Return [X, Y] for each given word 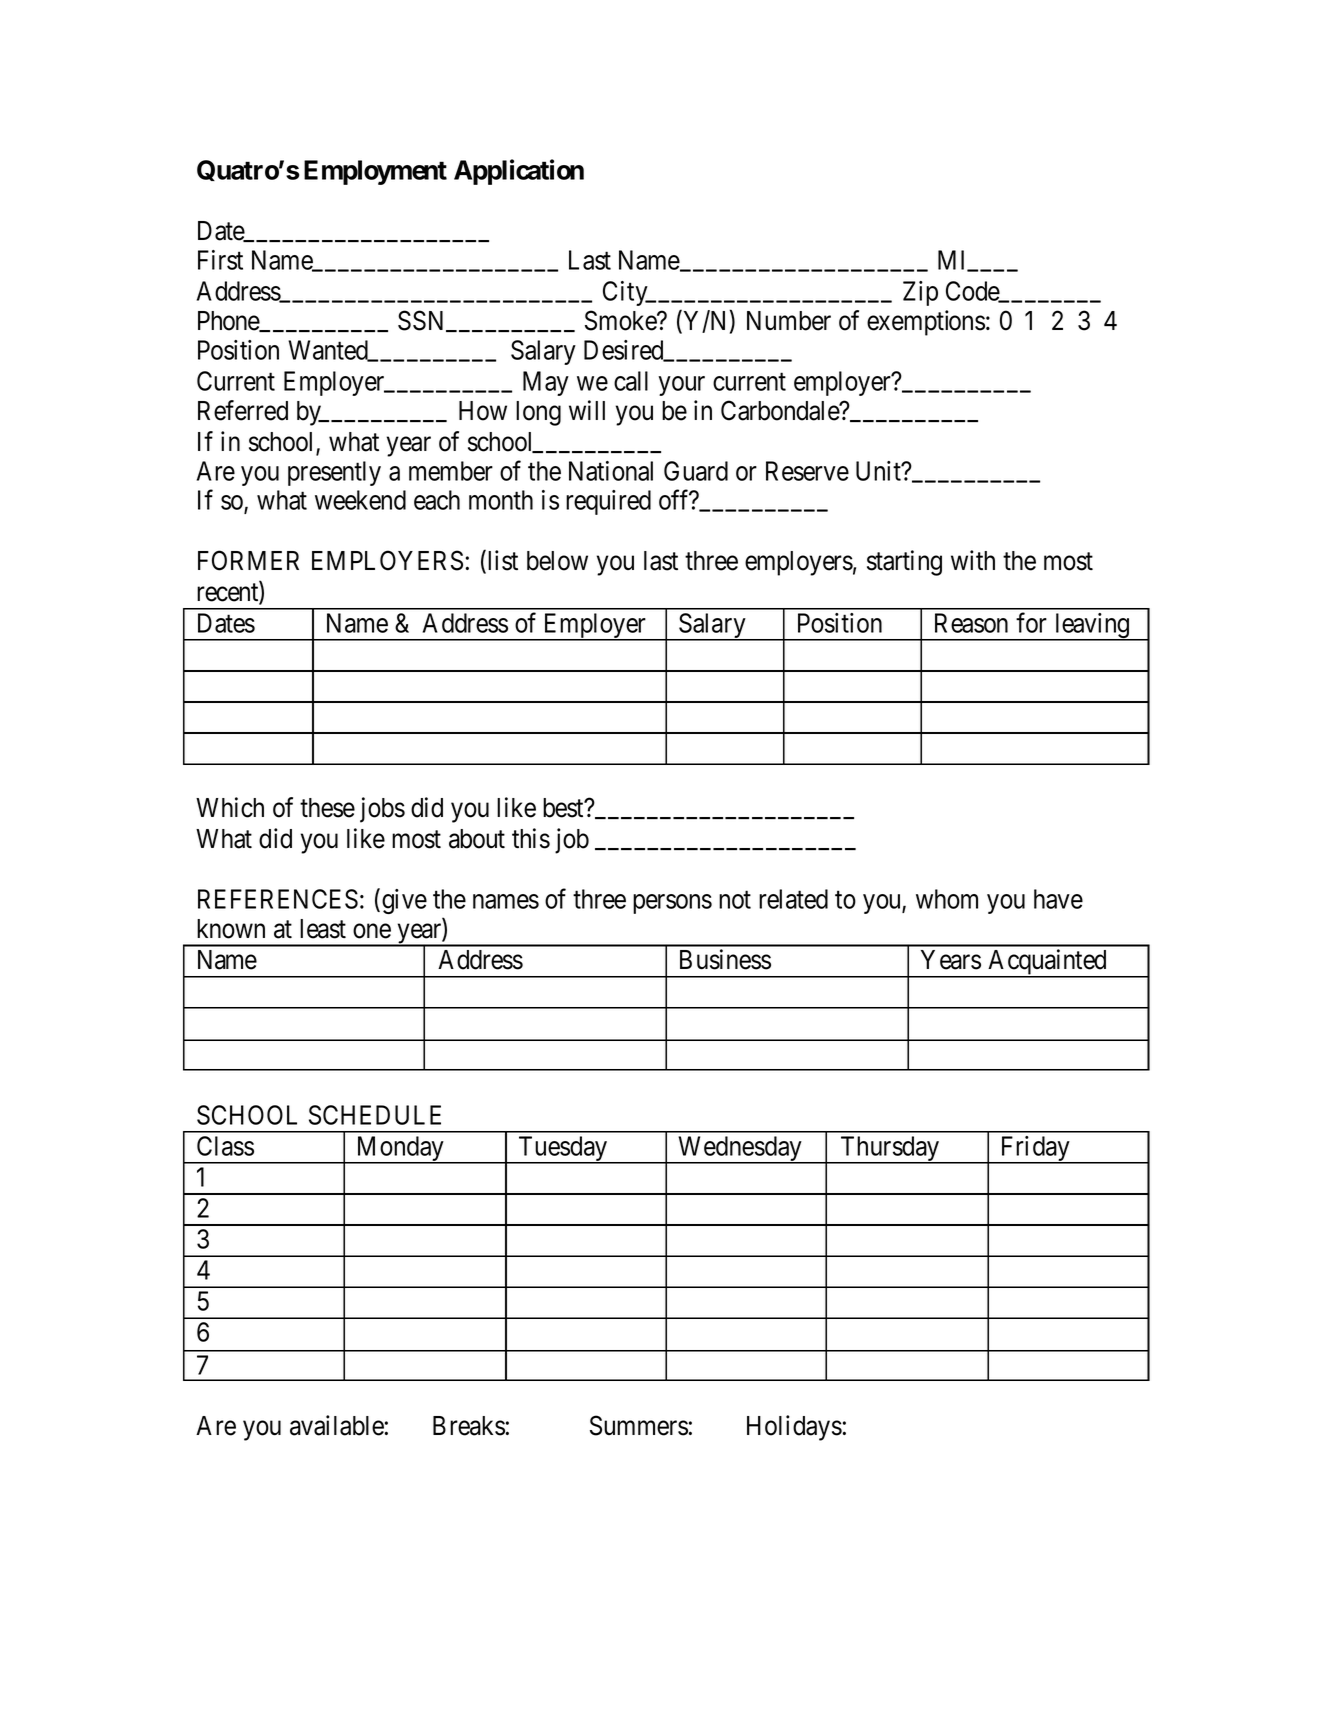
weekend [360, 500]
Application [519, 172]
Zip [920, 293]
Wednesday [740, 1150]
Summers [639, 1425]
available [337, 1425]
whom [947, 899]
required [608, 502]
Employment [375, 172]
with [973, 560]
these [327, 808]
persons [672, 904]
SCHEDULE [375, 1115]
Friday [1035, 1150]
